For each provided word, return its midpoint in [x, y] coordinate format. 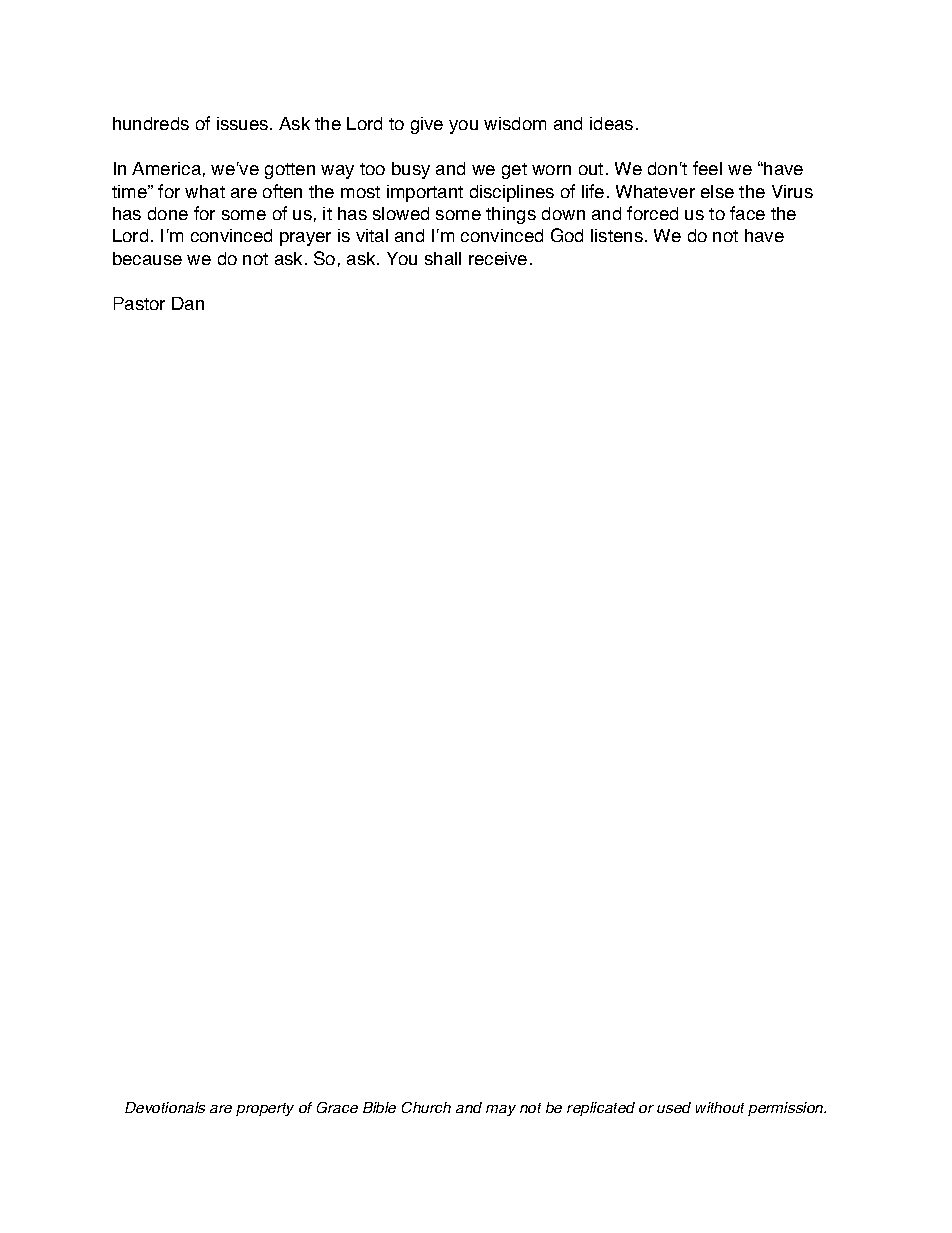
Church [426, 1107]
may [501, 1110]
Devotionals [165, 1107]
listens [617, 235]
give [427, 125]
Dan [188, 303]
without [720, 1107]
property [265, 1109]
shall [443, 258]
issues [244, 123]
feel [707, 168]
